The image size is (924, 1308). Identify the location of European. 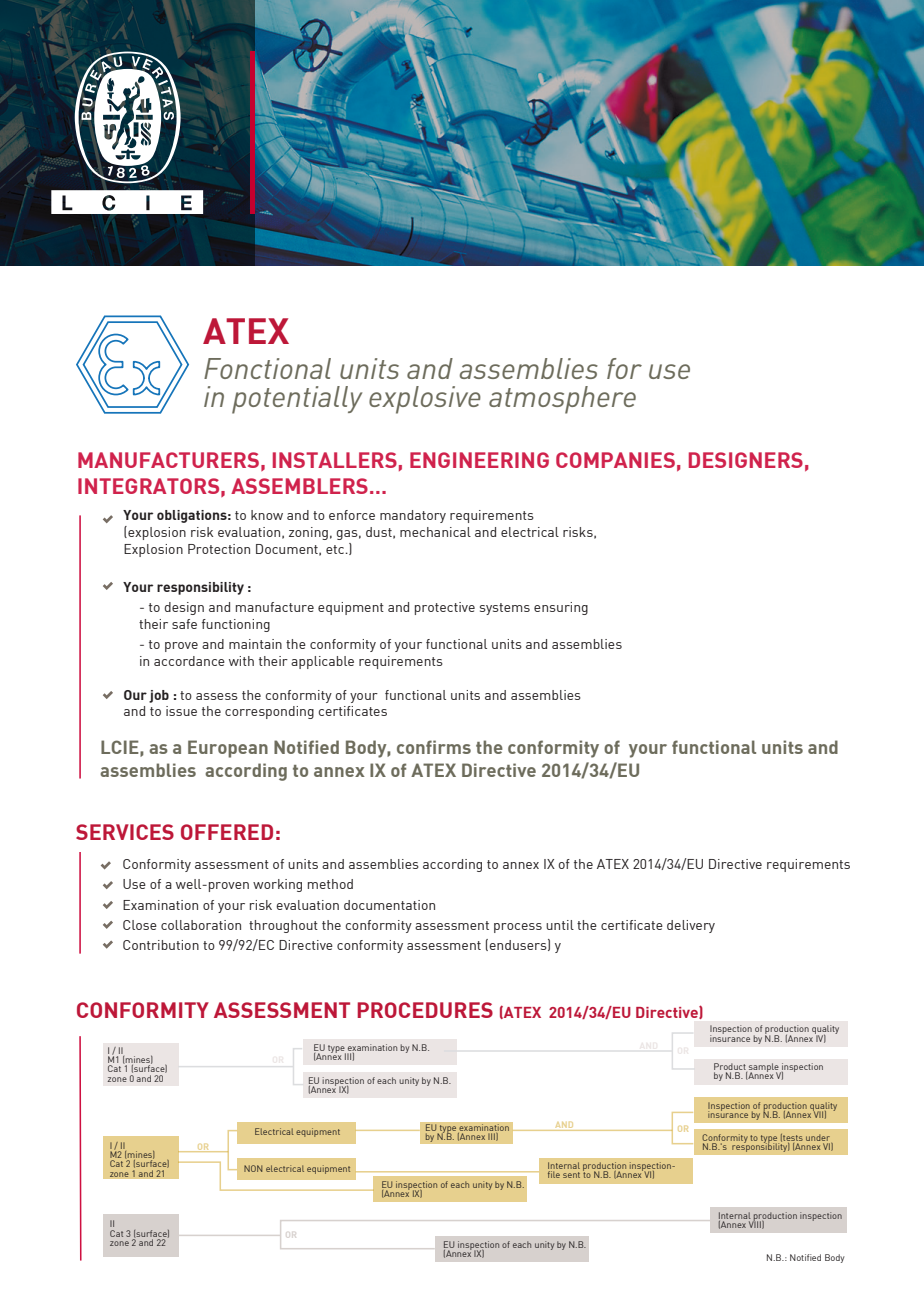
(228, 749).
